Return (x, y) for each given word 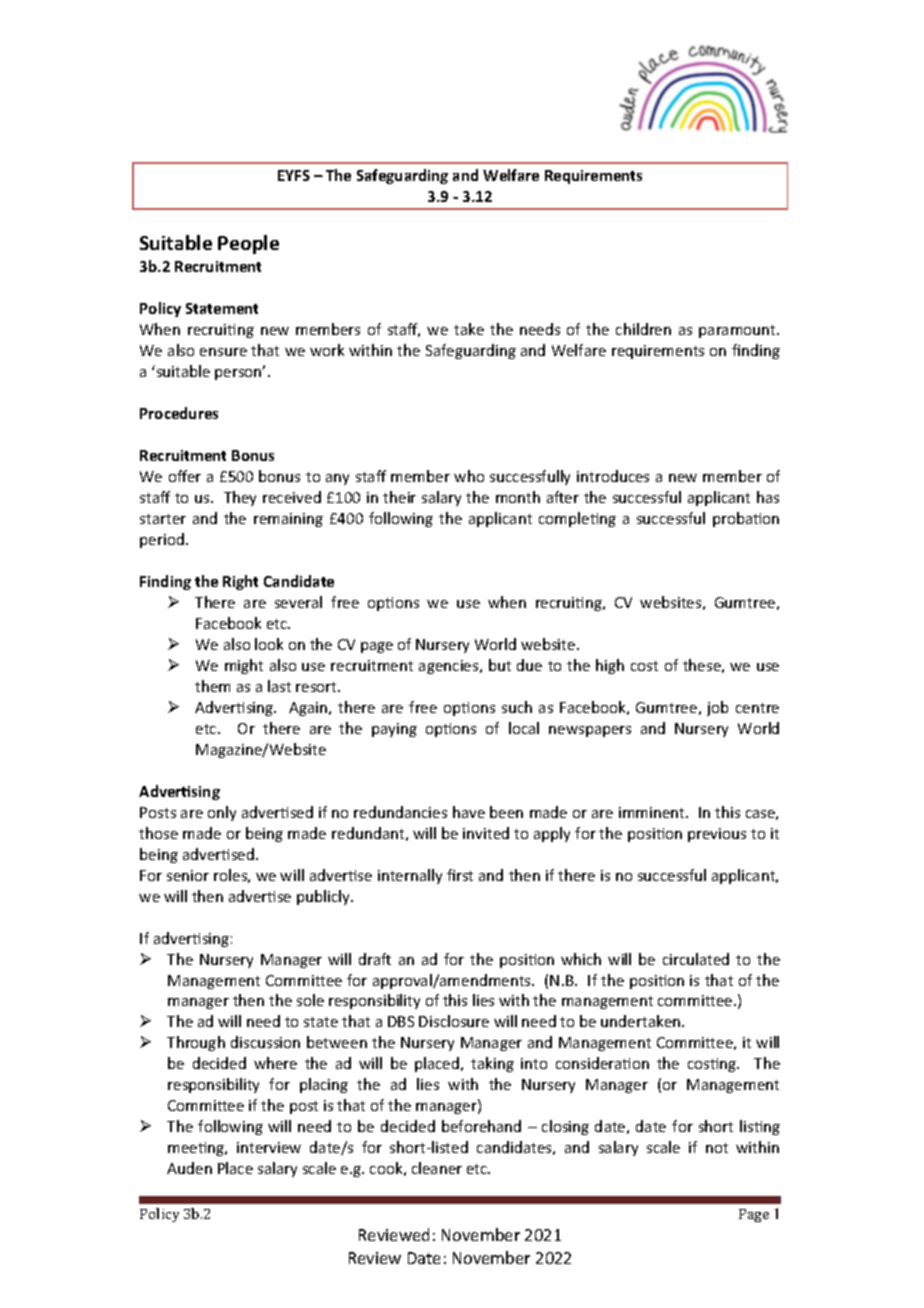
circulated (696, 959)
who (469, 476)
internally (410, 876)
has (768, 497)
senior (188, 875)
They (240, 498)
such (517, 707)
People (248, 244)
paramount (739, 331)
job (717, 708)
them (212, 686)
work (327, 350)
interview (269, 1147)
